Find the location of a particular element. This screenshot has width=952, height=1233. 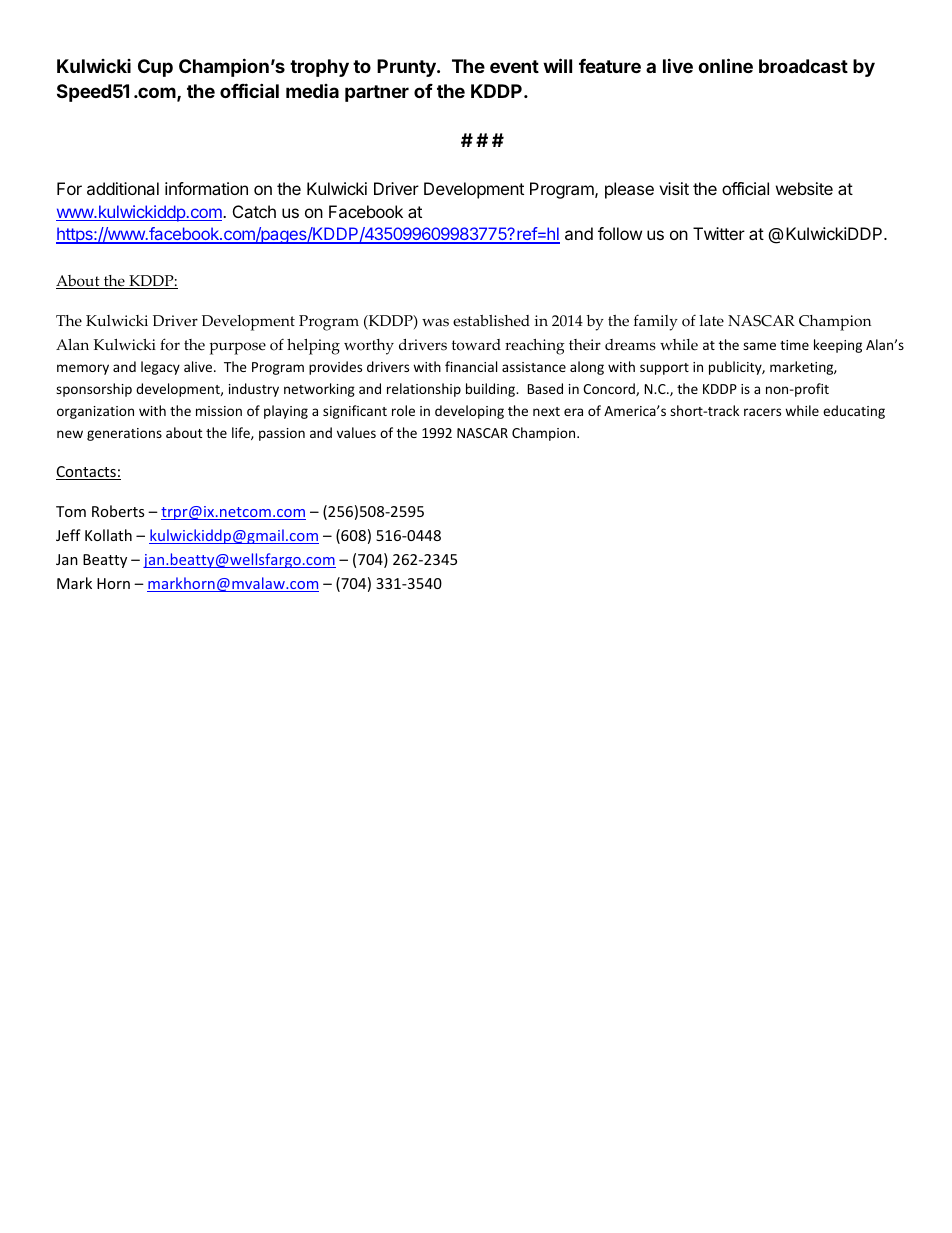

developing is located at coordinates (469, 412).
